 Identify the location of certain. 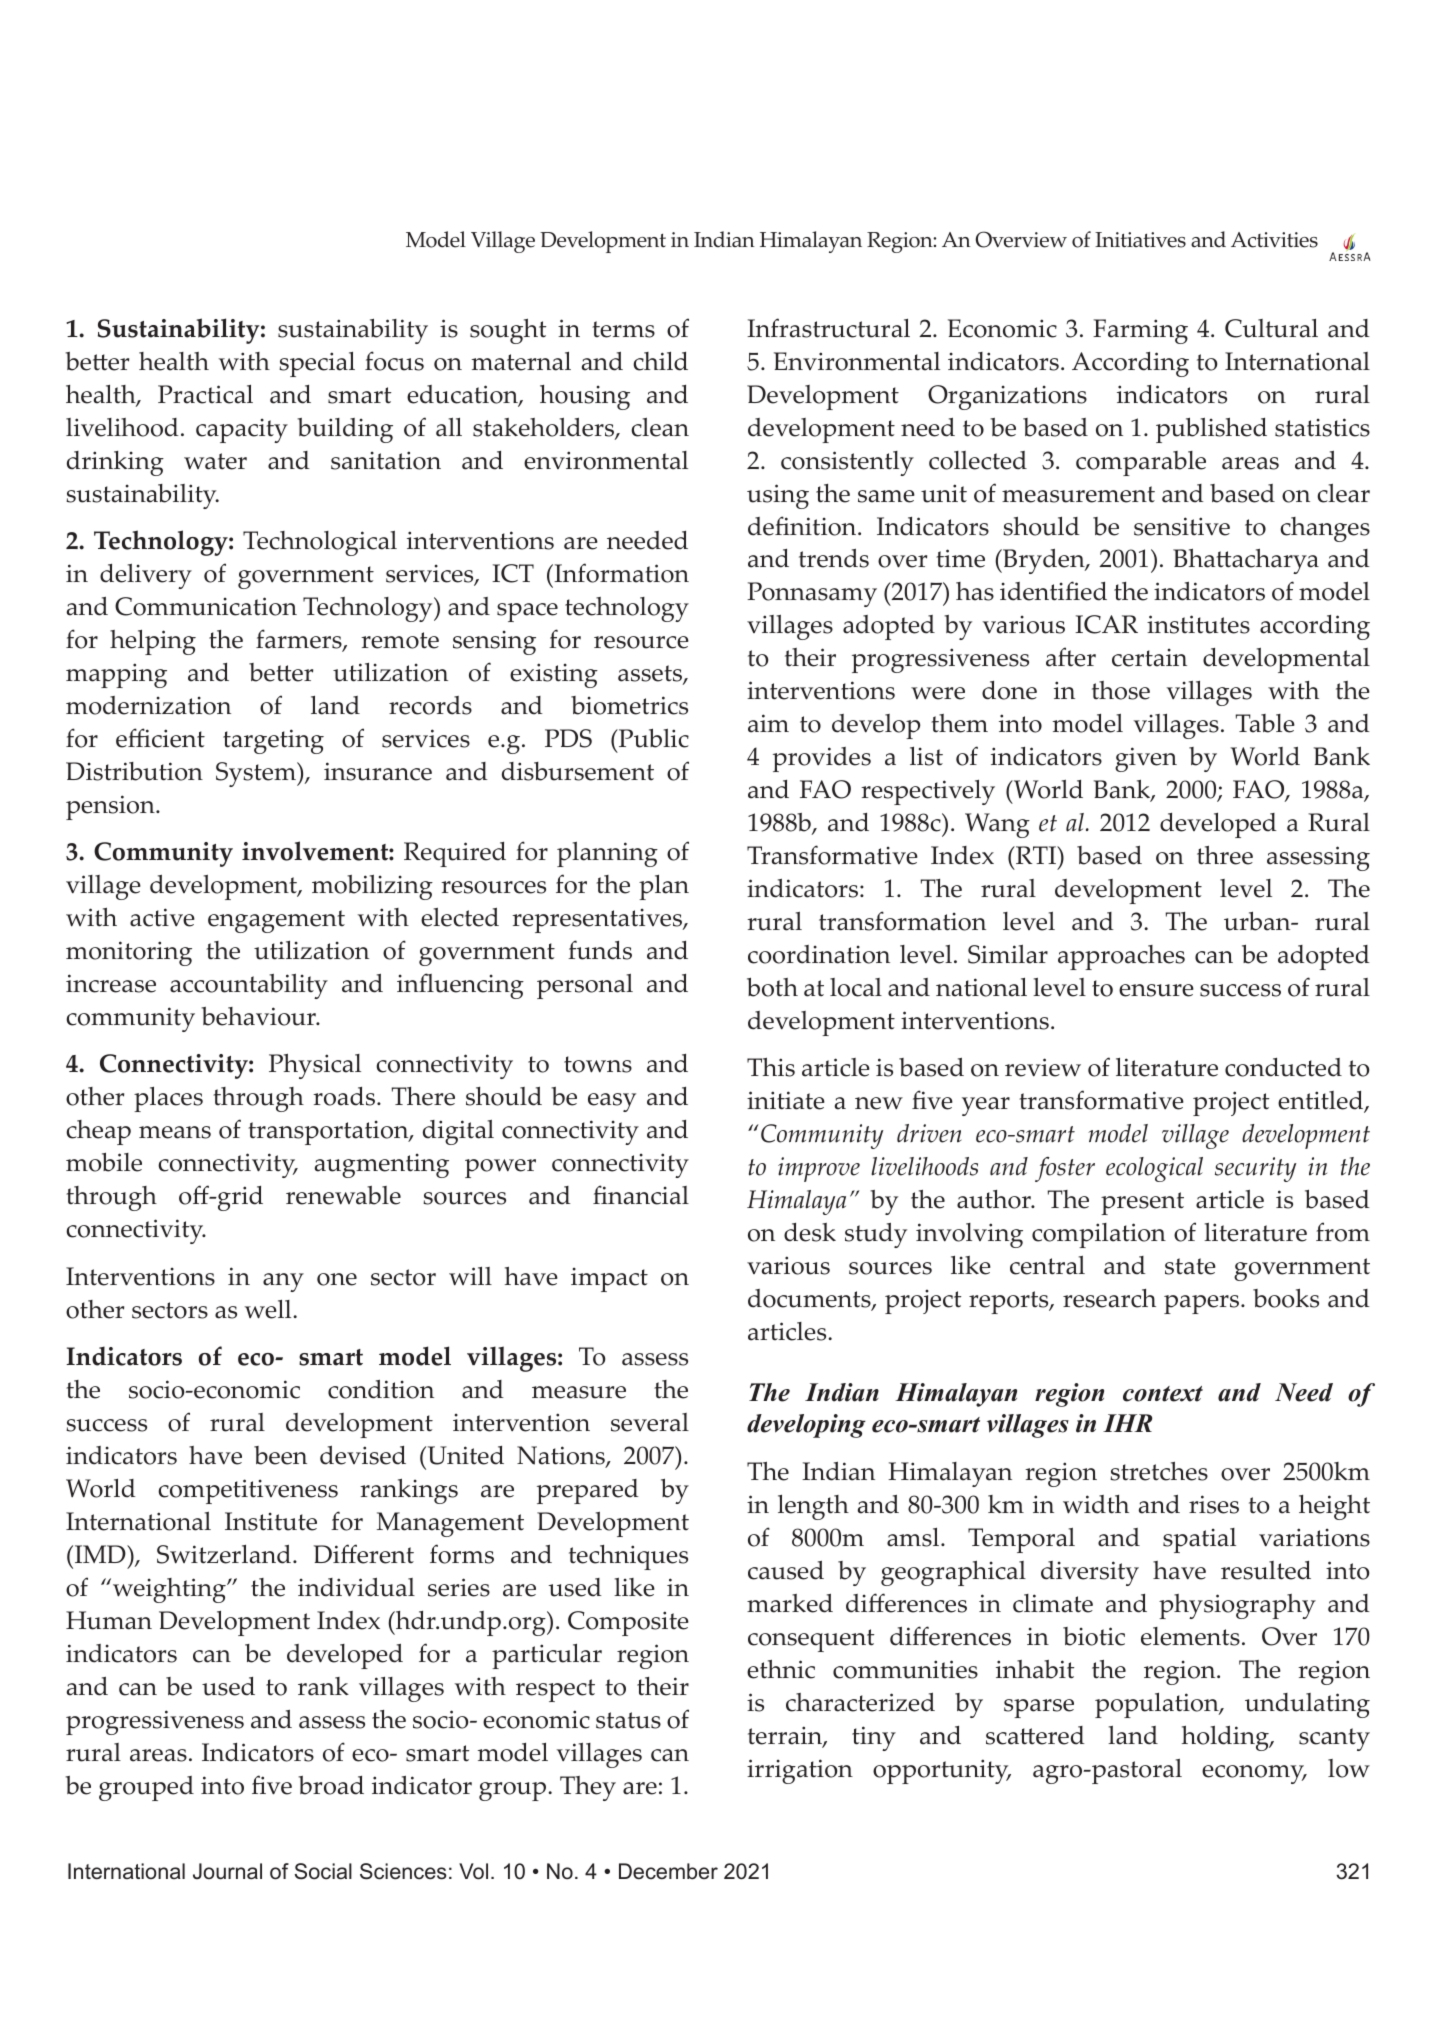
(1149, 657).
